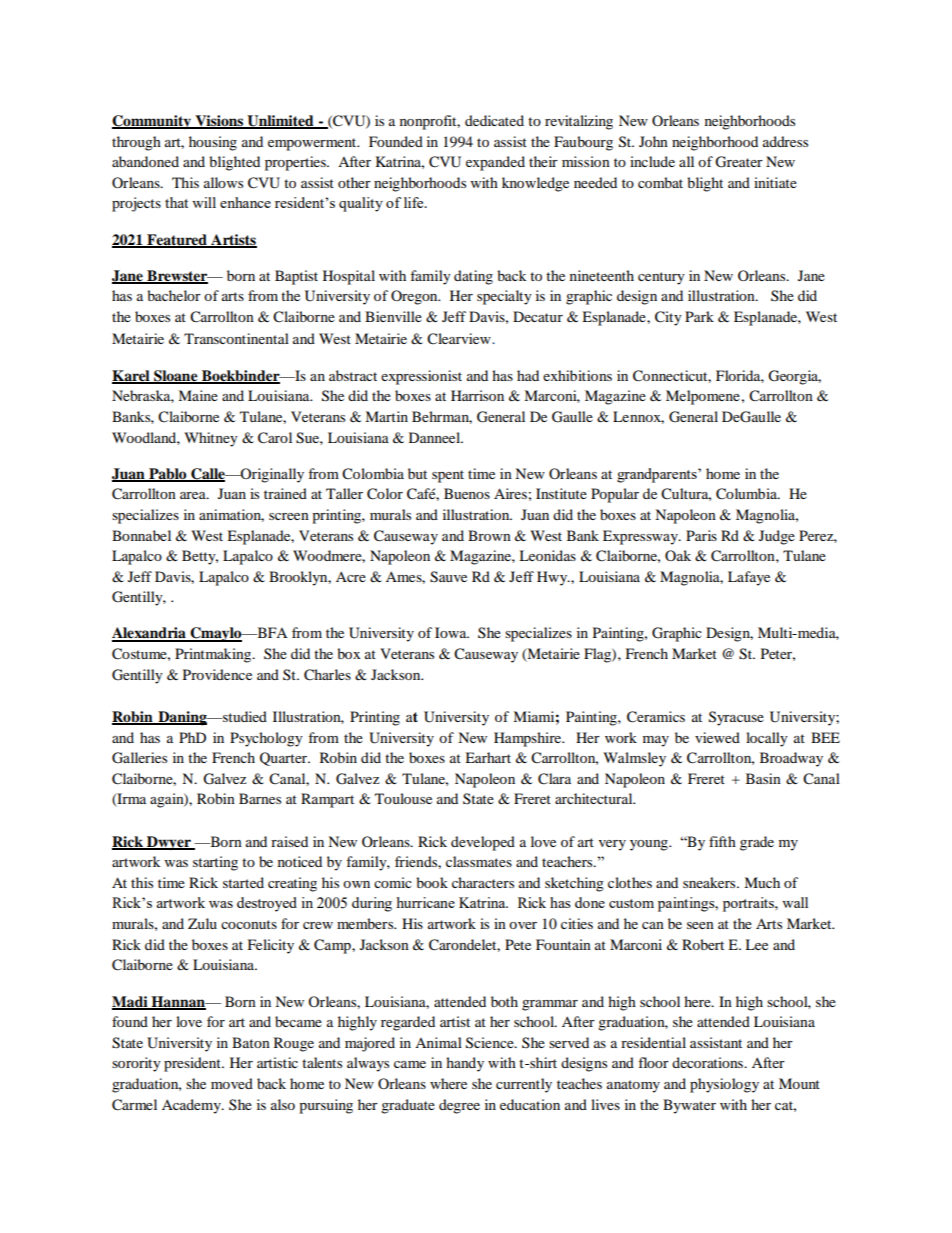 The width and height of the image is (952, 1233). I want to click on Maine, so click(198, 395).
